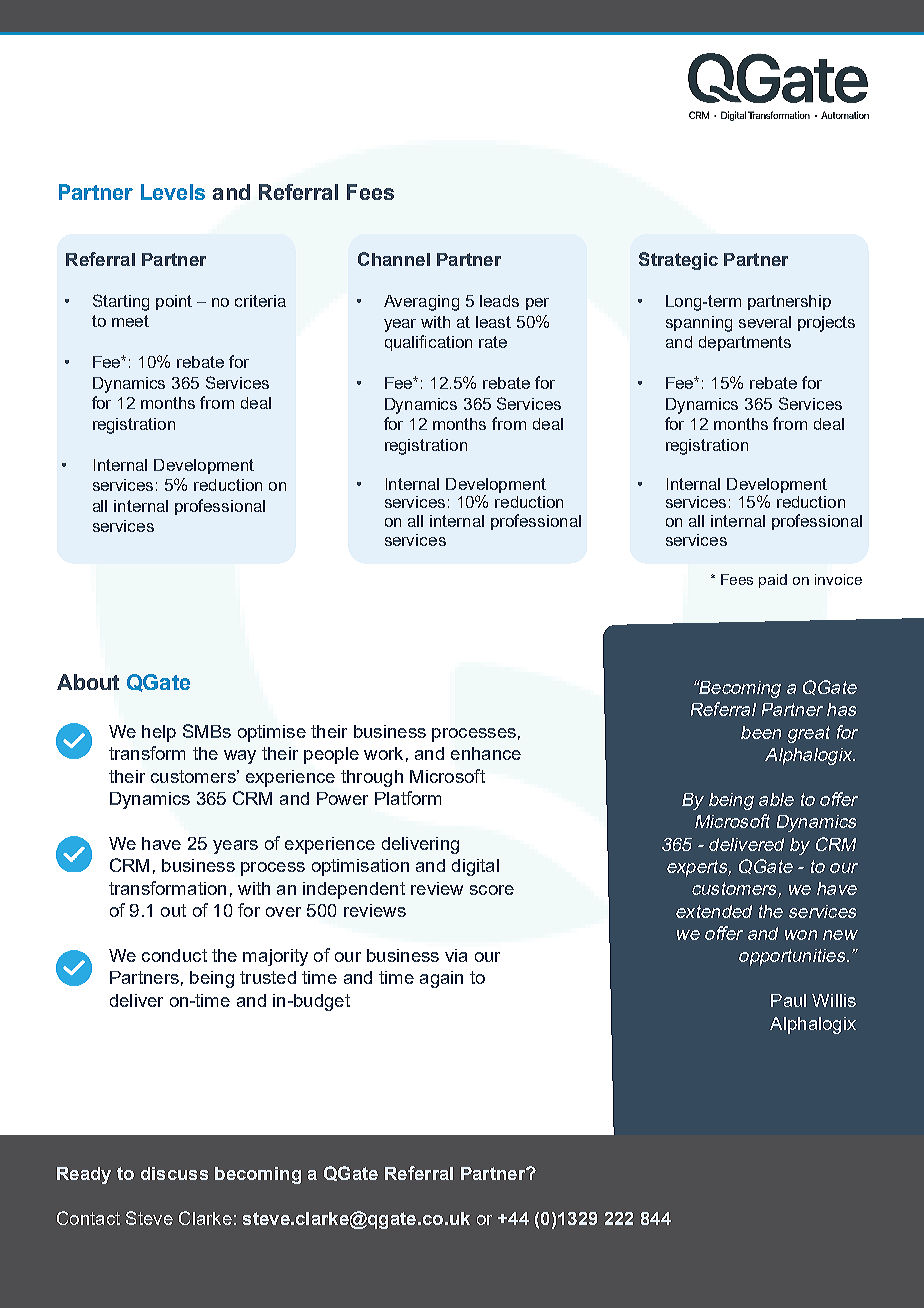 This page has height=1308, width=924. I want to click on several, so click(765, 322).
